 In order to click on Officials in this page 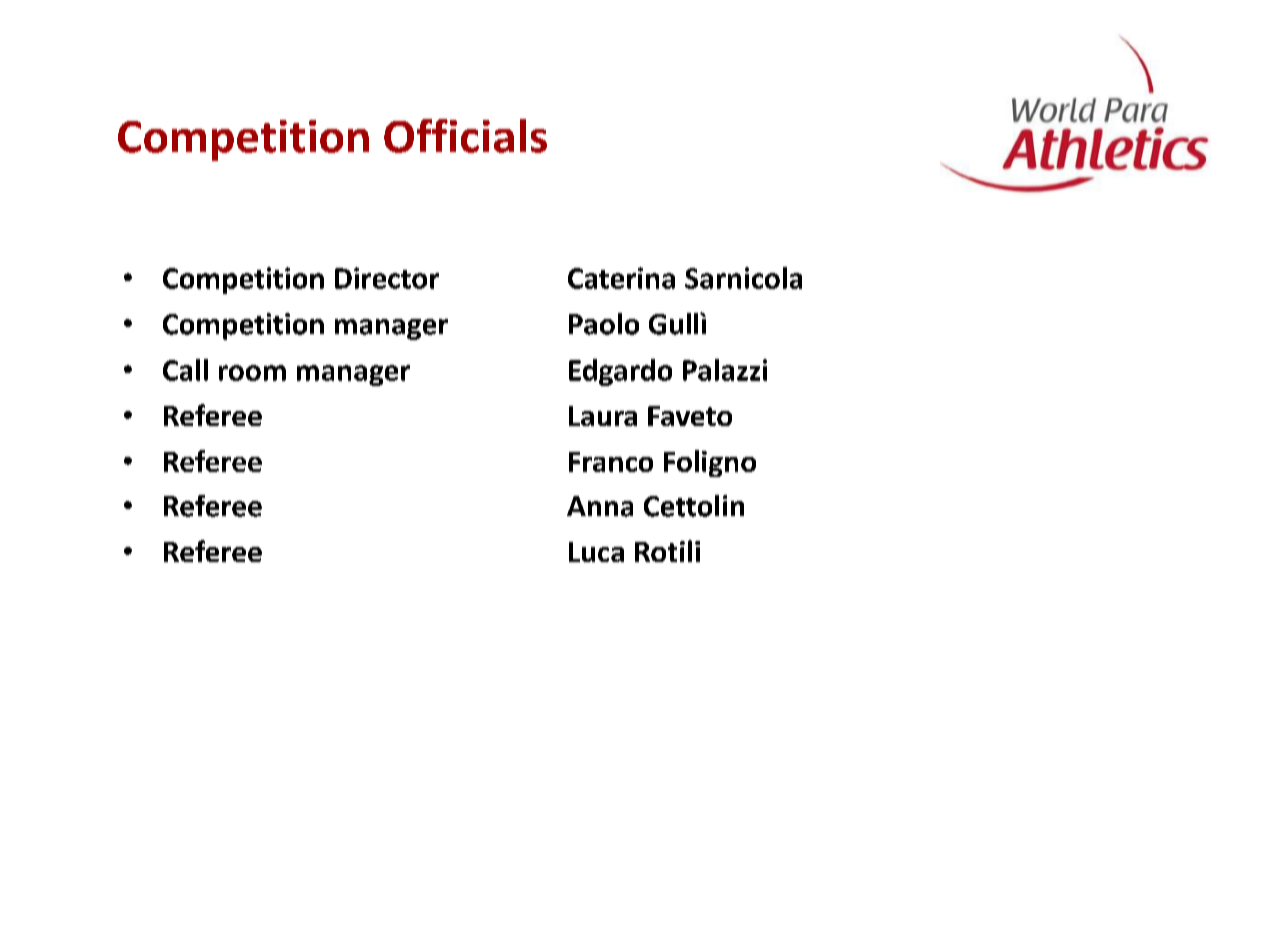, I will do `click(465, 136)`.
